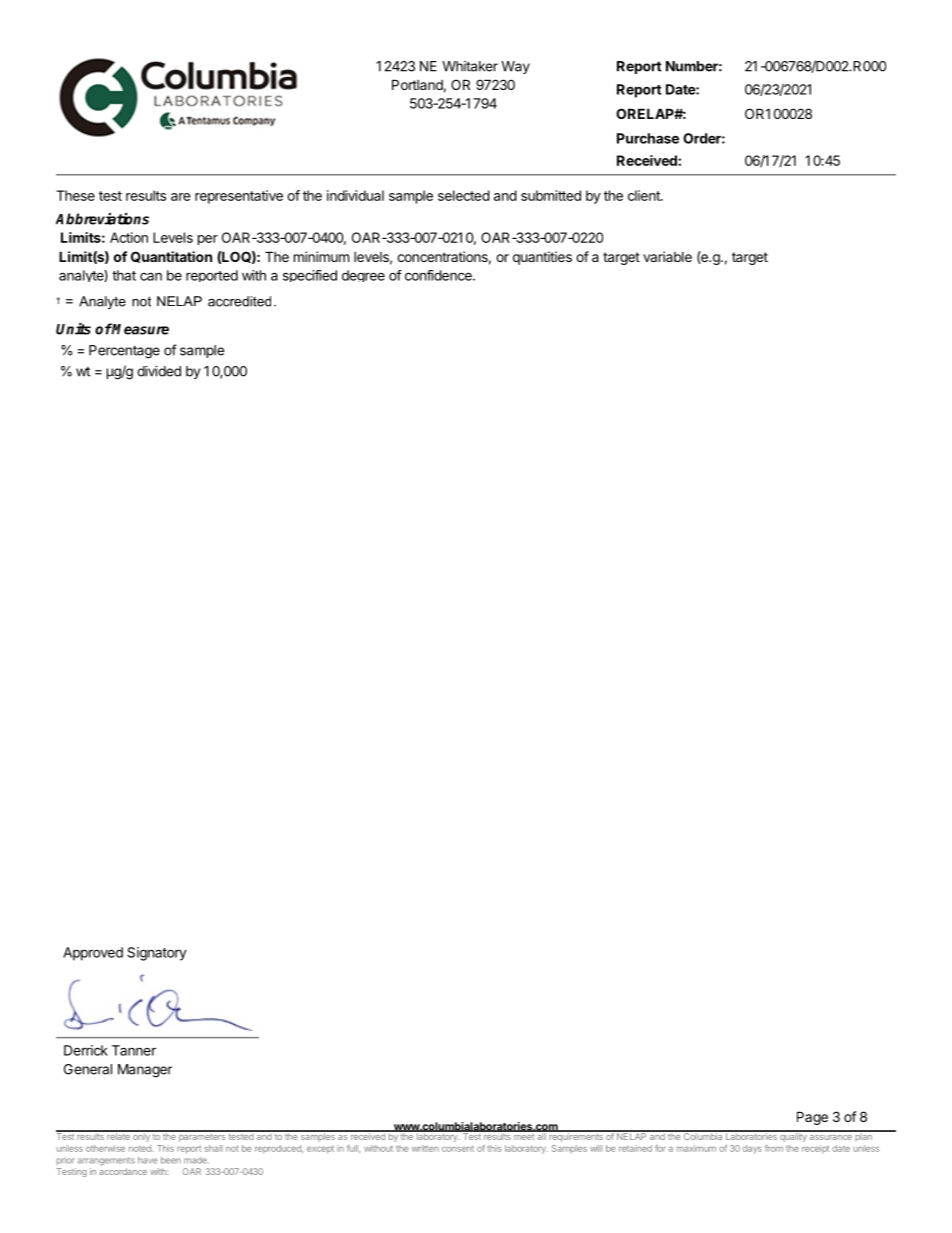  I want to click on are, so click(180, 197).
